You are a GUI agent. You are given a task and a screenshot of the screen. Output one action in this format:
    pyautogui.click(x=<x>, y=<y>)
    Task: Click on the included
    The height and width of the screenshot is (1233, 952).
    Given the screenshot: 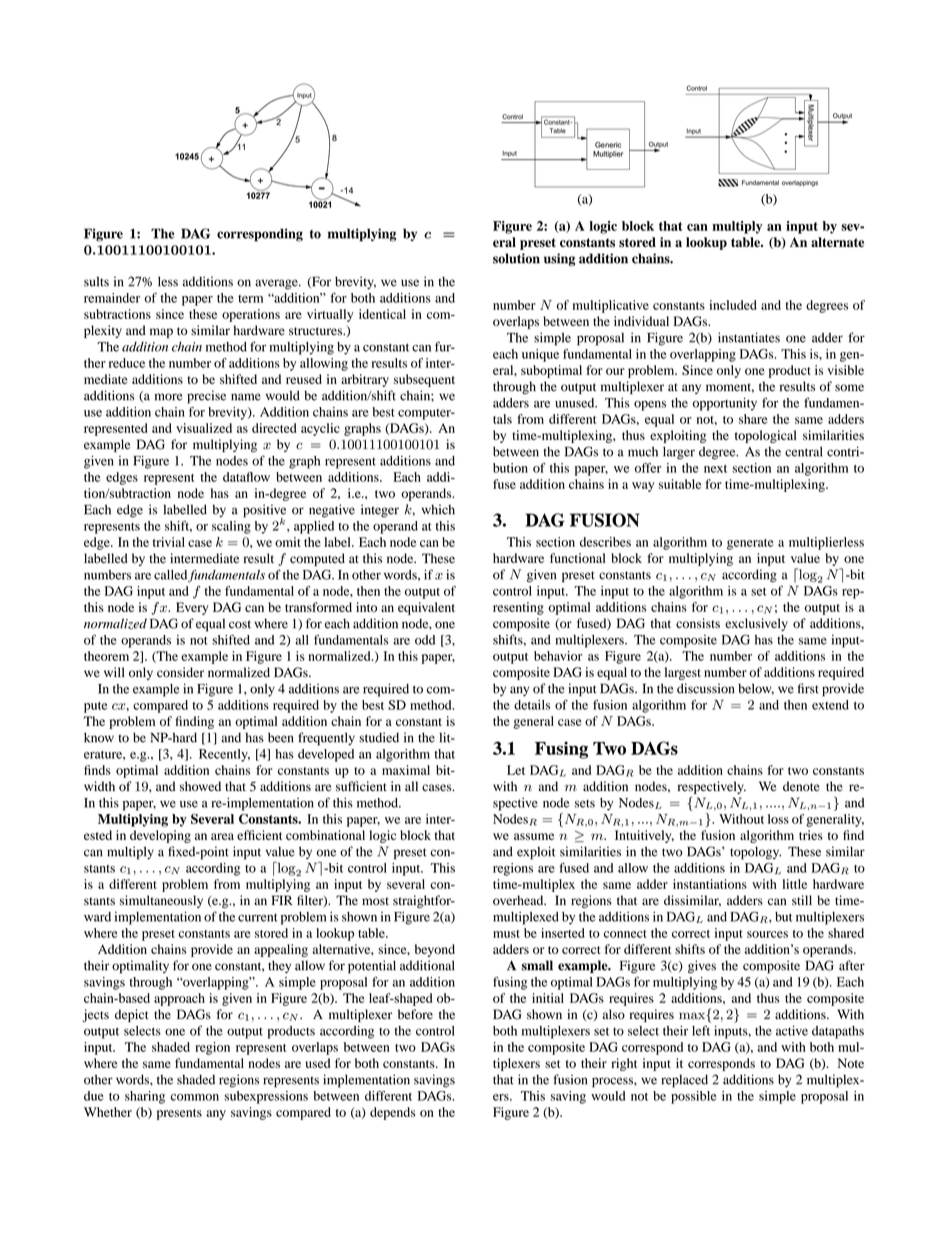 What is the action you would take?
    pyautogui.click(x=733, y=305)
